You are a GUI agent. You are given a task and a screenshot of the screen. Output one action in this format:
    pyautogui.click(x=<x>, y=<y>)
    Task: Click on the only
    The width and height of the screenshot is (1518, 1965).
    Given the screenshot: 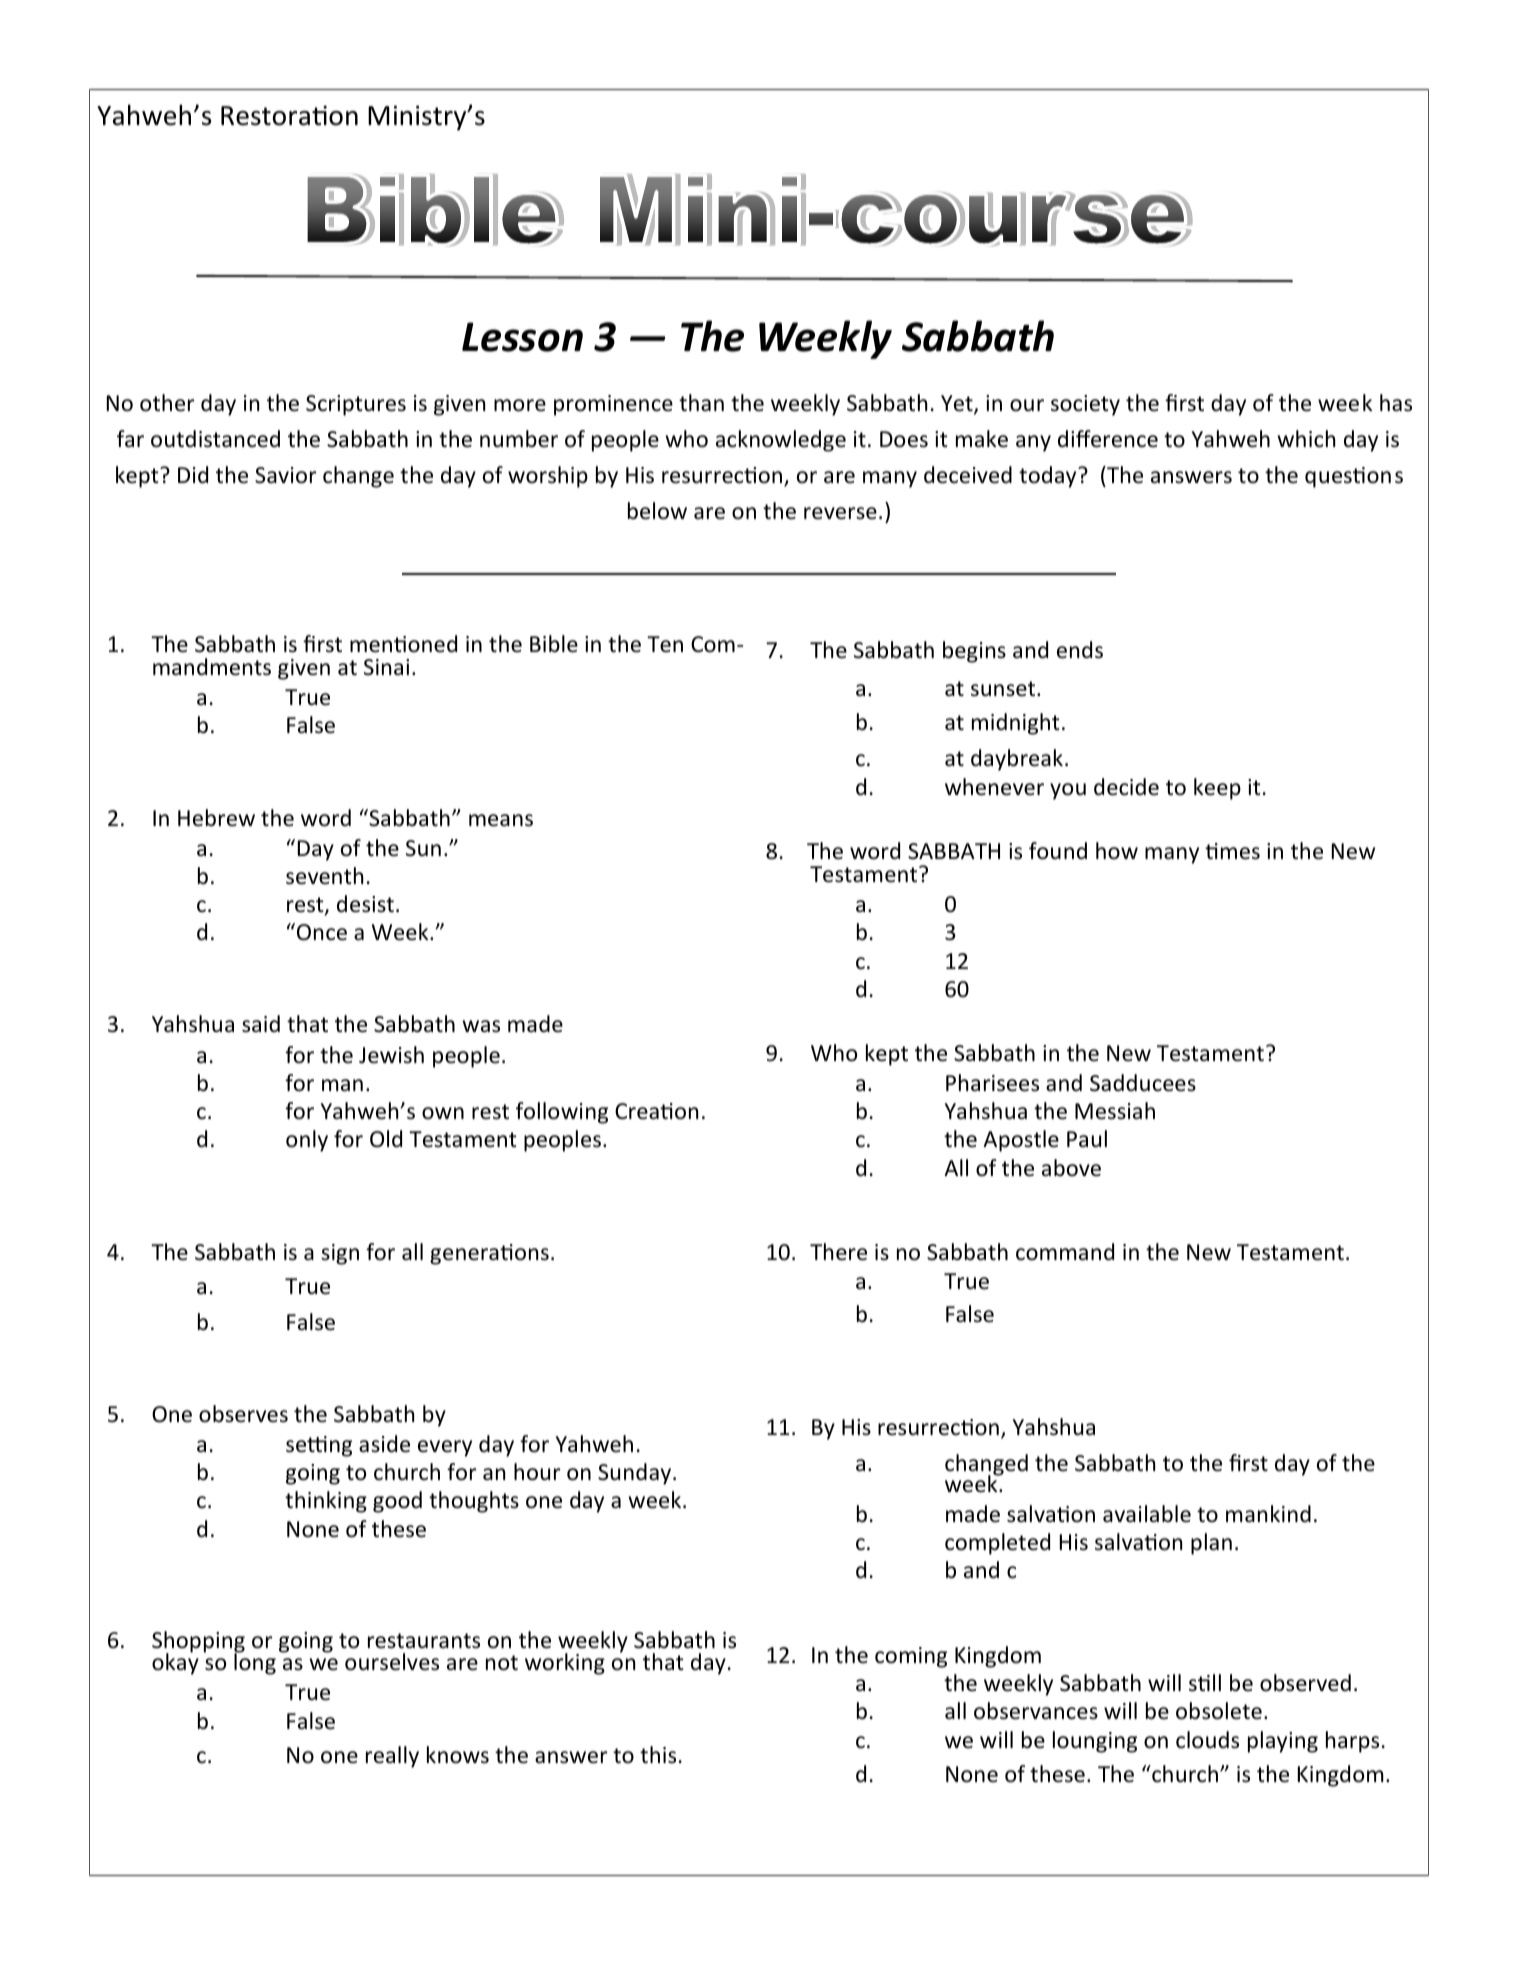 What is the action you would take?
    pyautogui.click(x=307, y=1141)
